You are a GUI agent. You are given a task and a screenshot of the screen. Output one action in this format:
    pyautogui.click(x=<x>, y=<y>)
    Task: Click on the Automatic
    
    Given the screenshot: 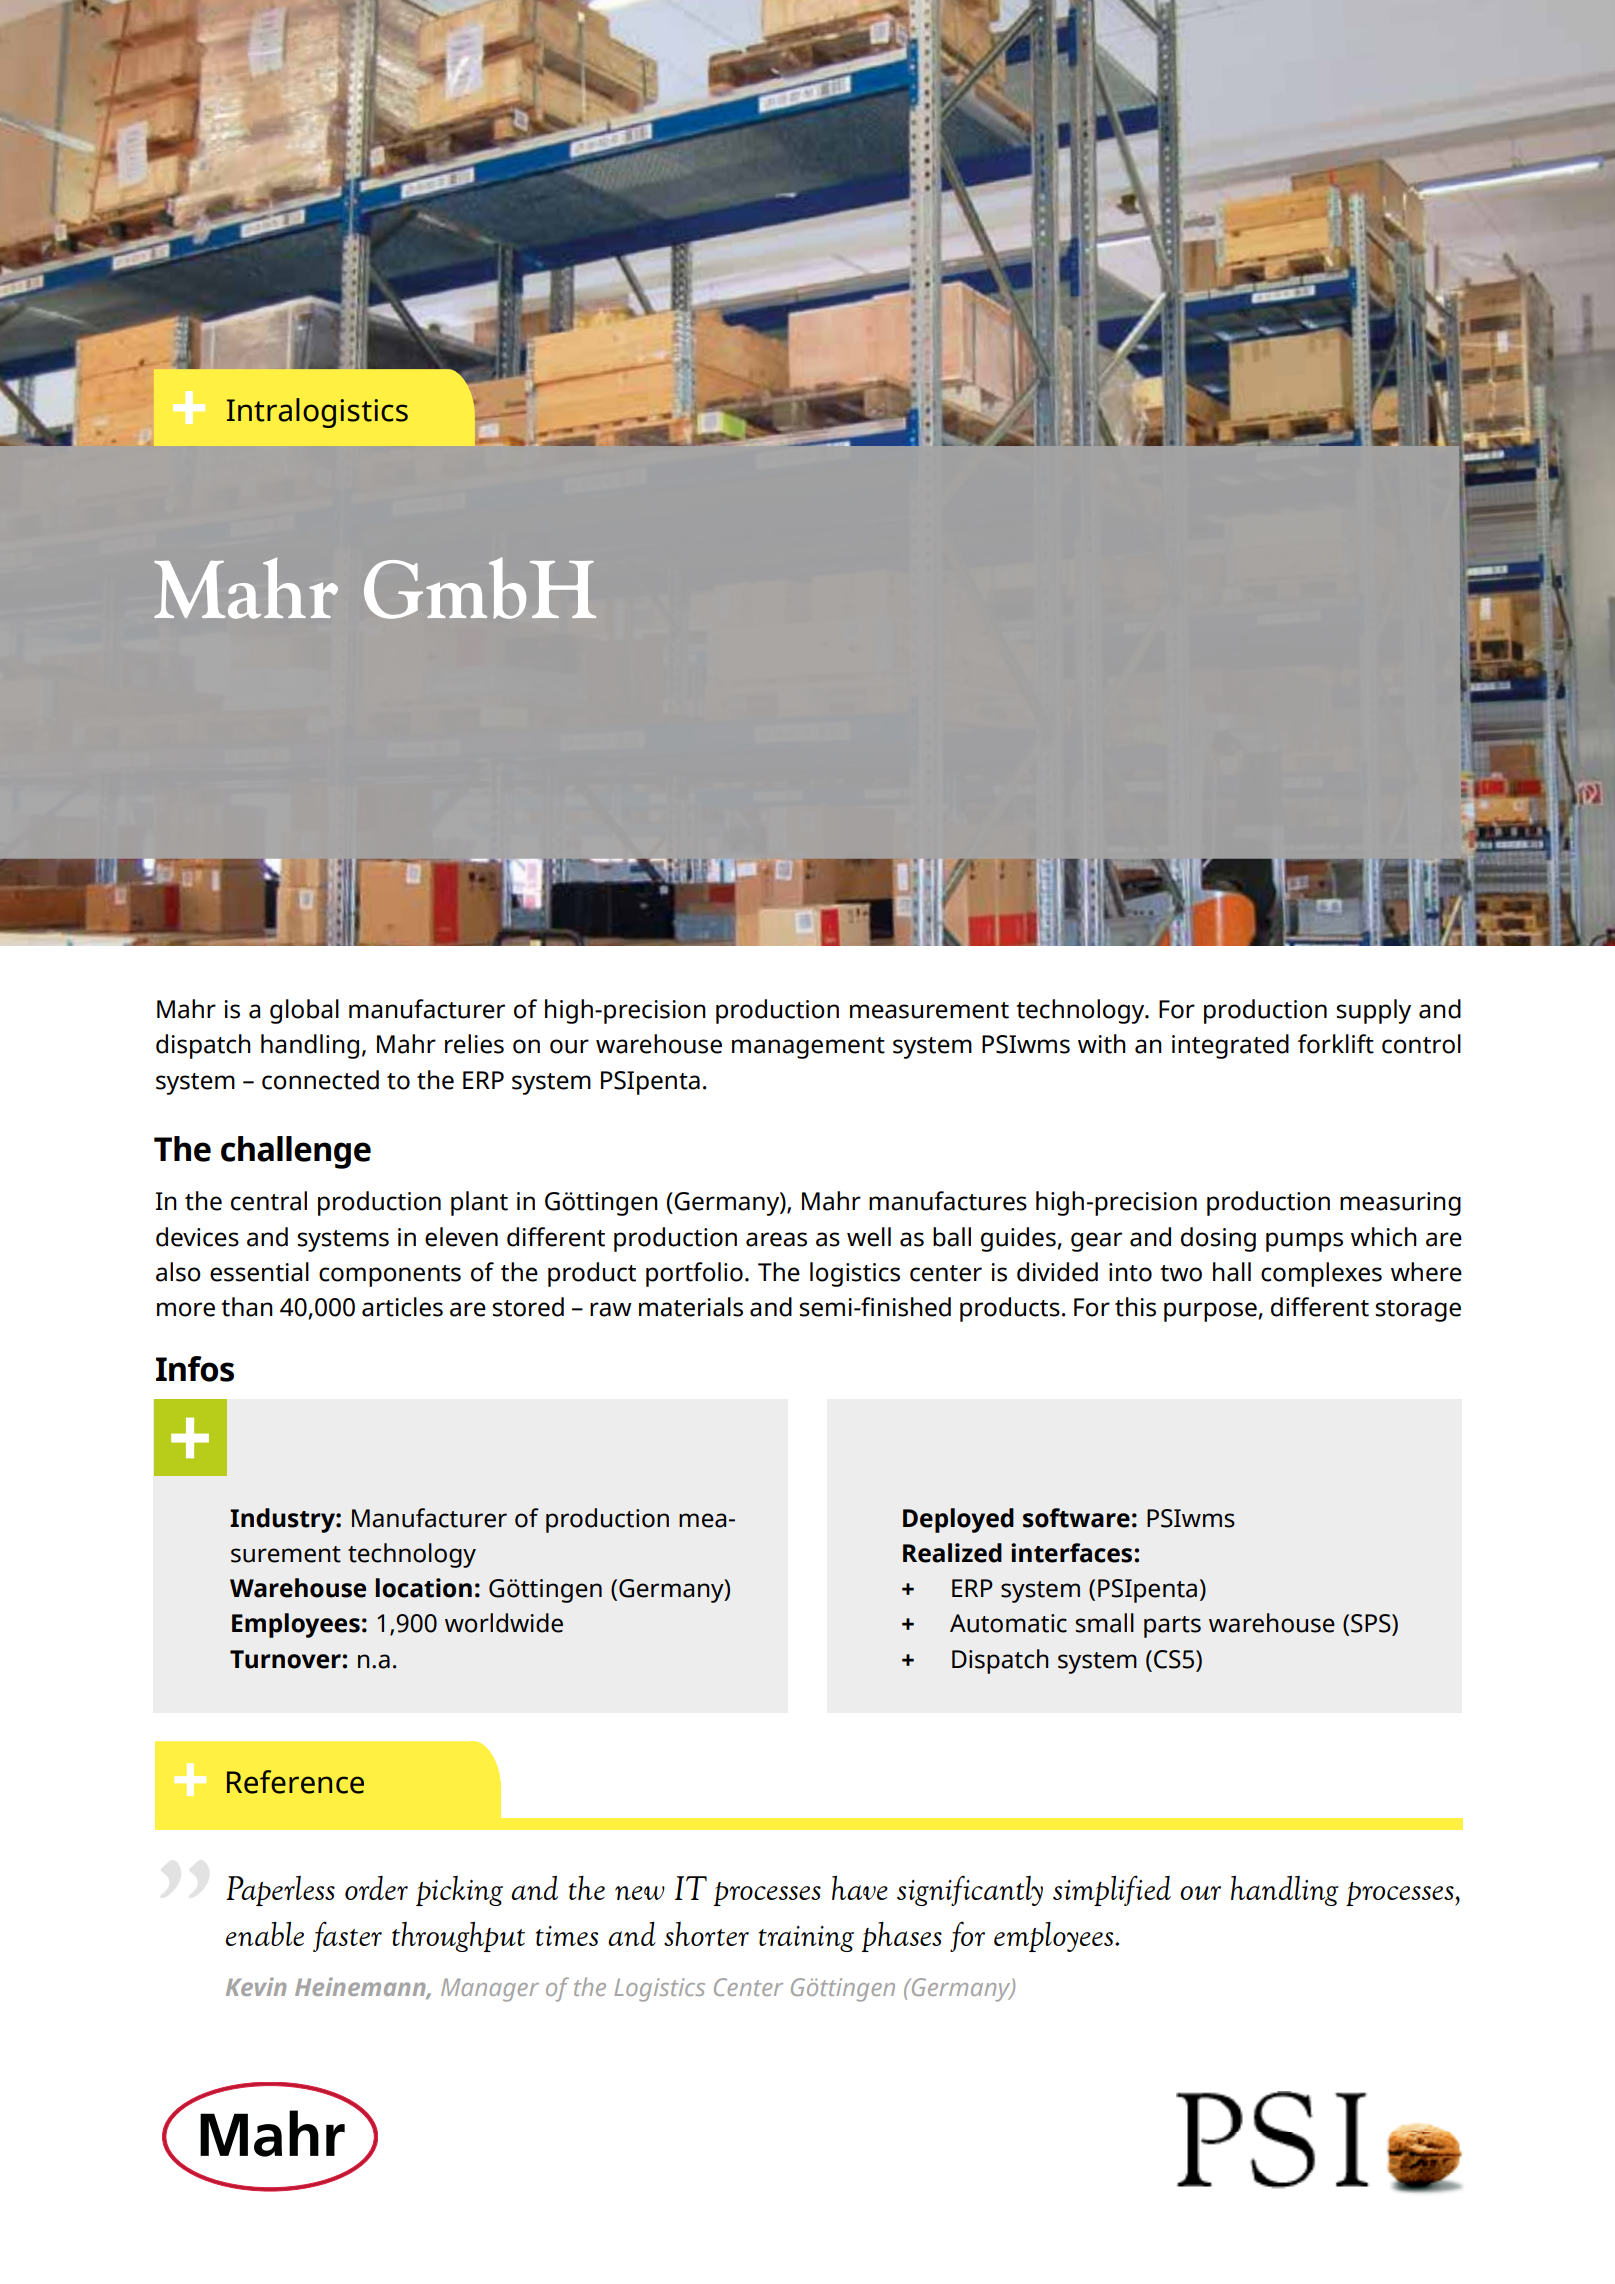 What is the action you would take?
    pyautogui.click(x=1008, y=1623)
